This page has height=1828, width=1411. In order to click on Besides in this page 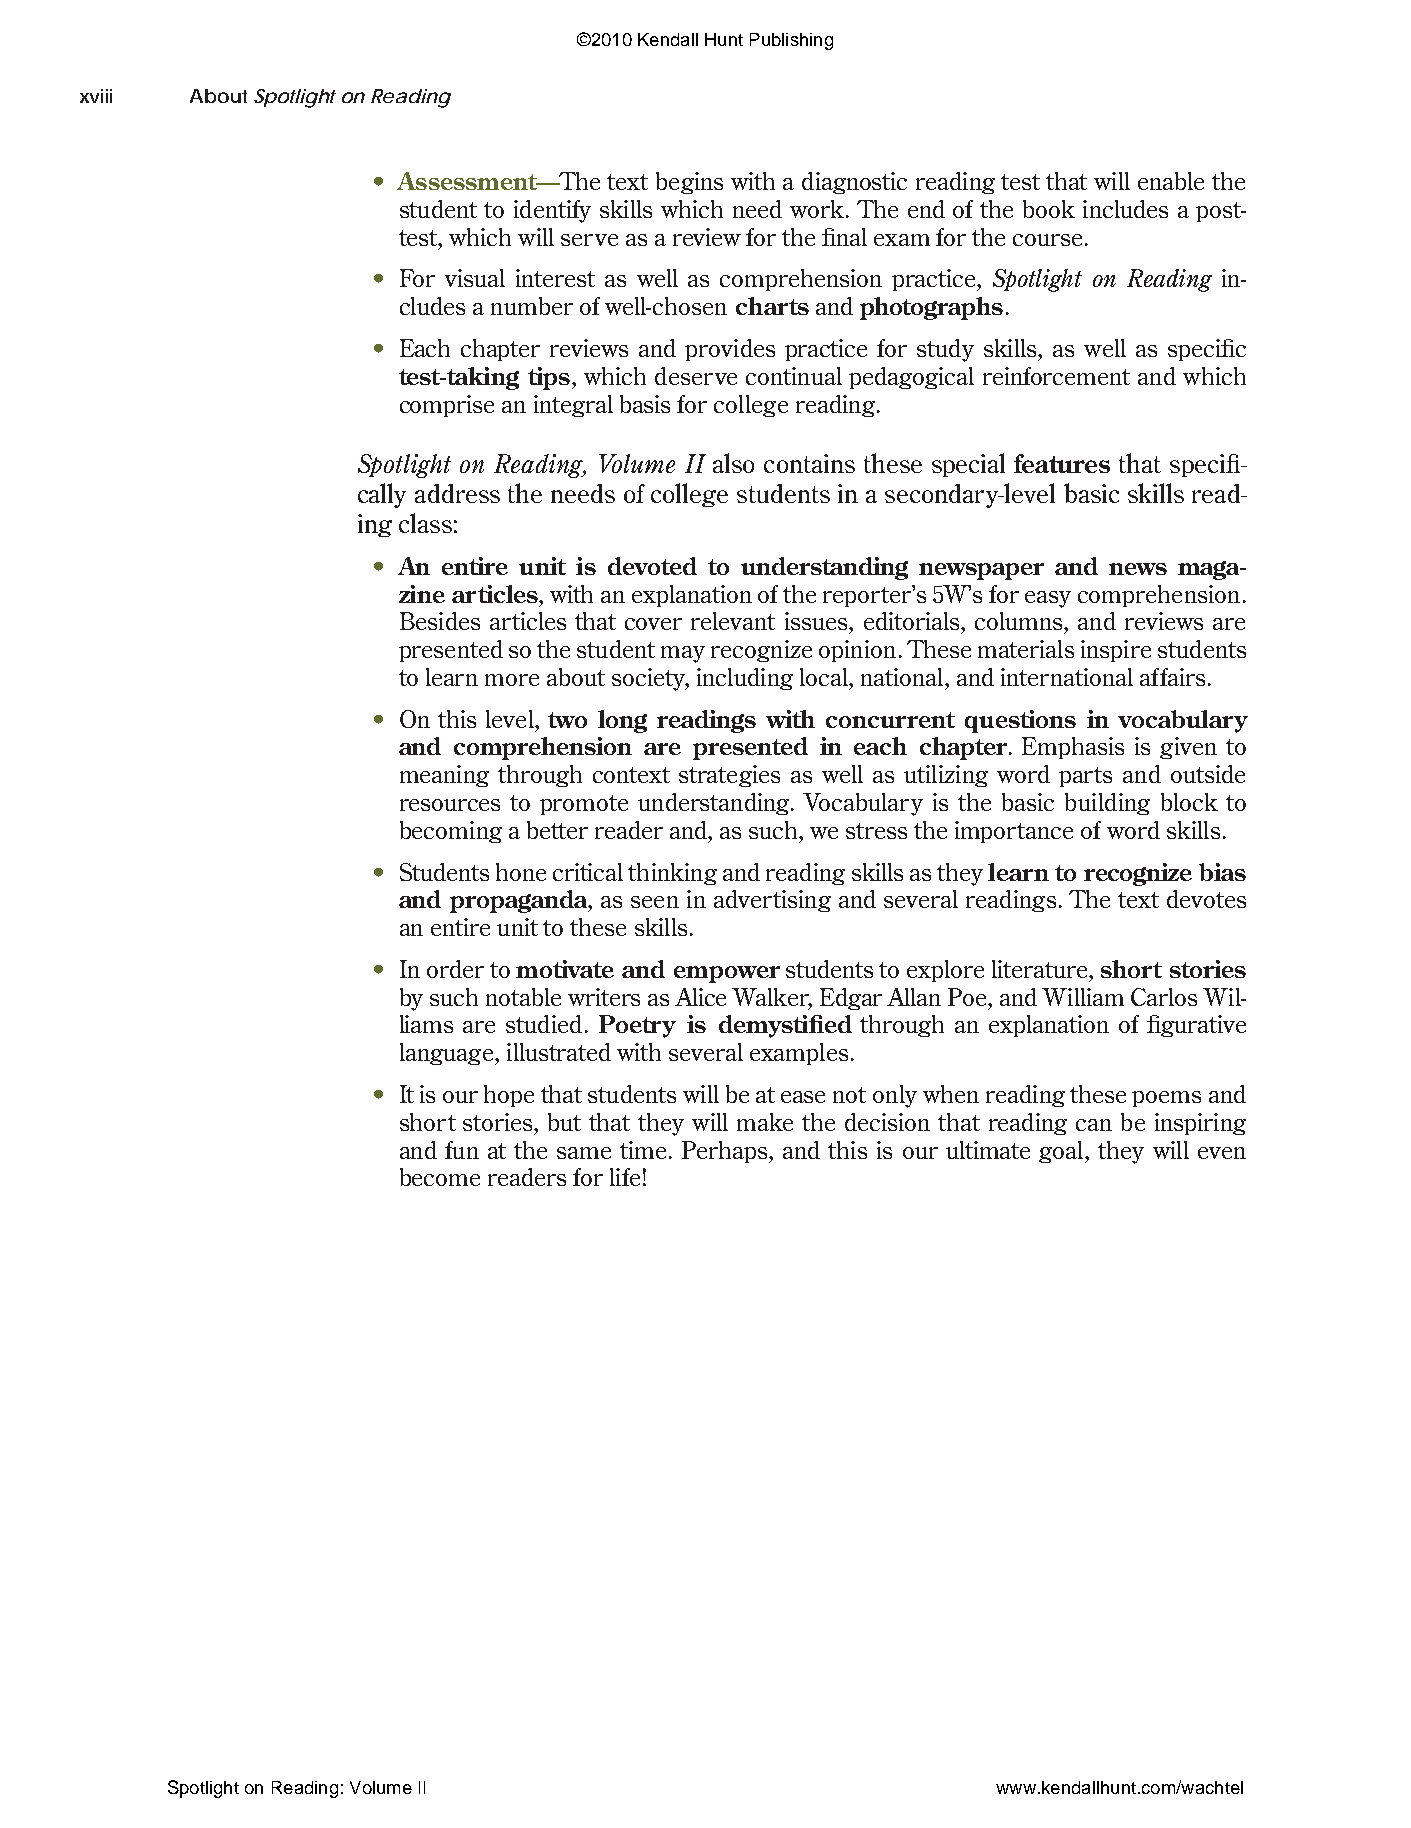, I will do `click(440, 621)`.
